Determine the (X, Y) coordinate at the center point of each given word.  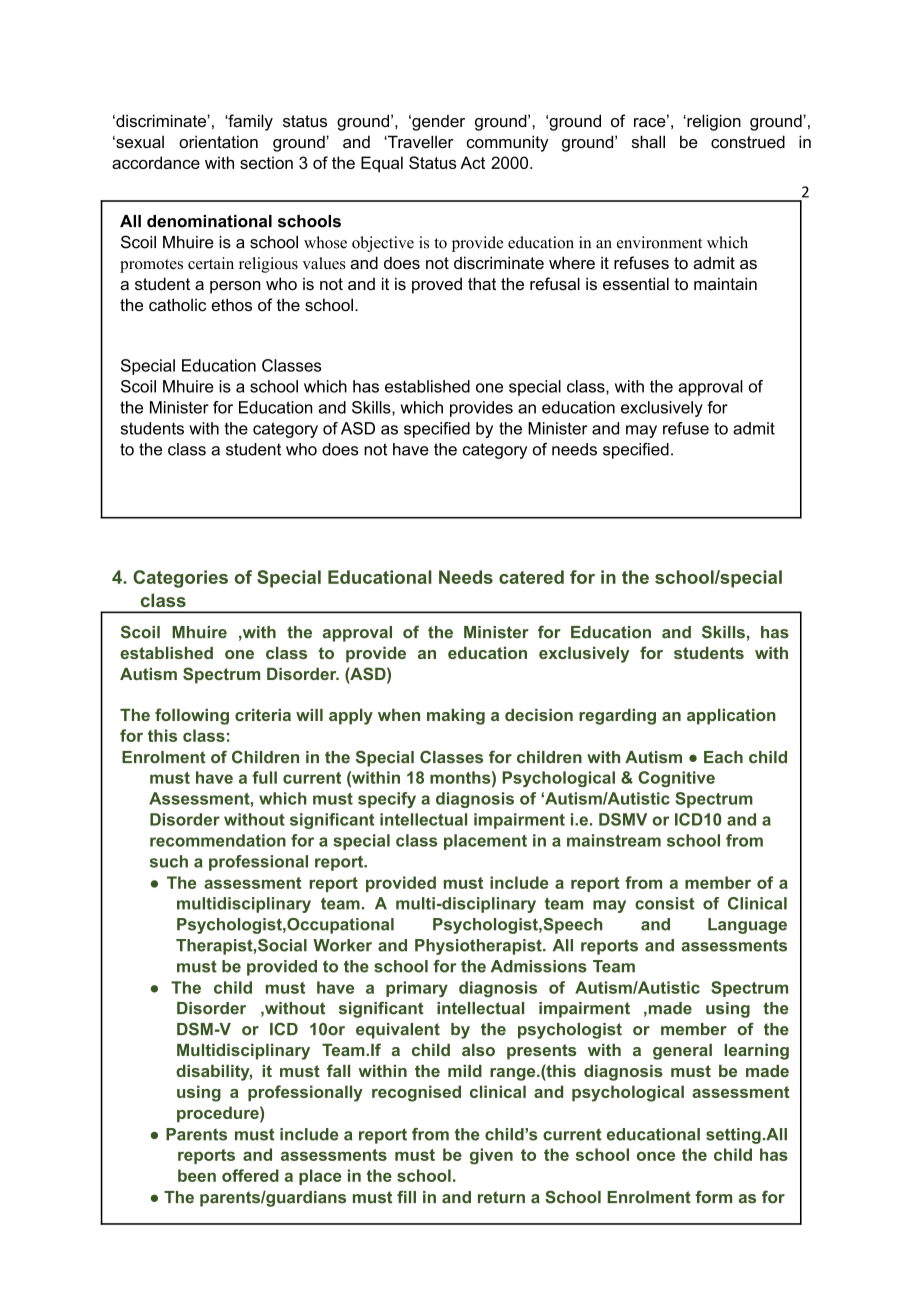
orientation (218, 141)
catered (531, 577)
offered (250, 1175)
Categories (180, 579)
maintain (725, 283)
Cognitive (676, 779)
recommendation (218, 840)
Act (472, 162)
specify (387, 800)
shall (648, 141)
